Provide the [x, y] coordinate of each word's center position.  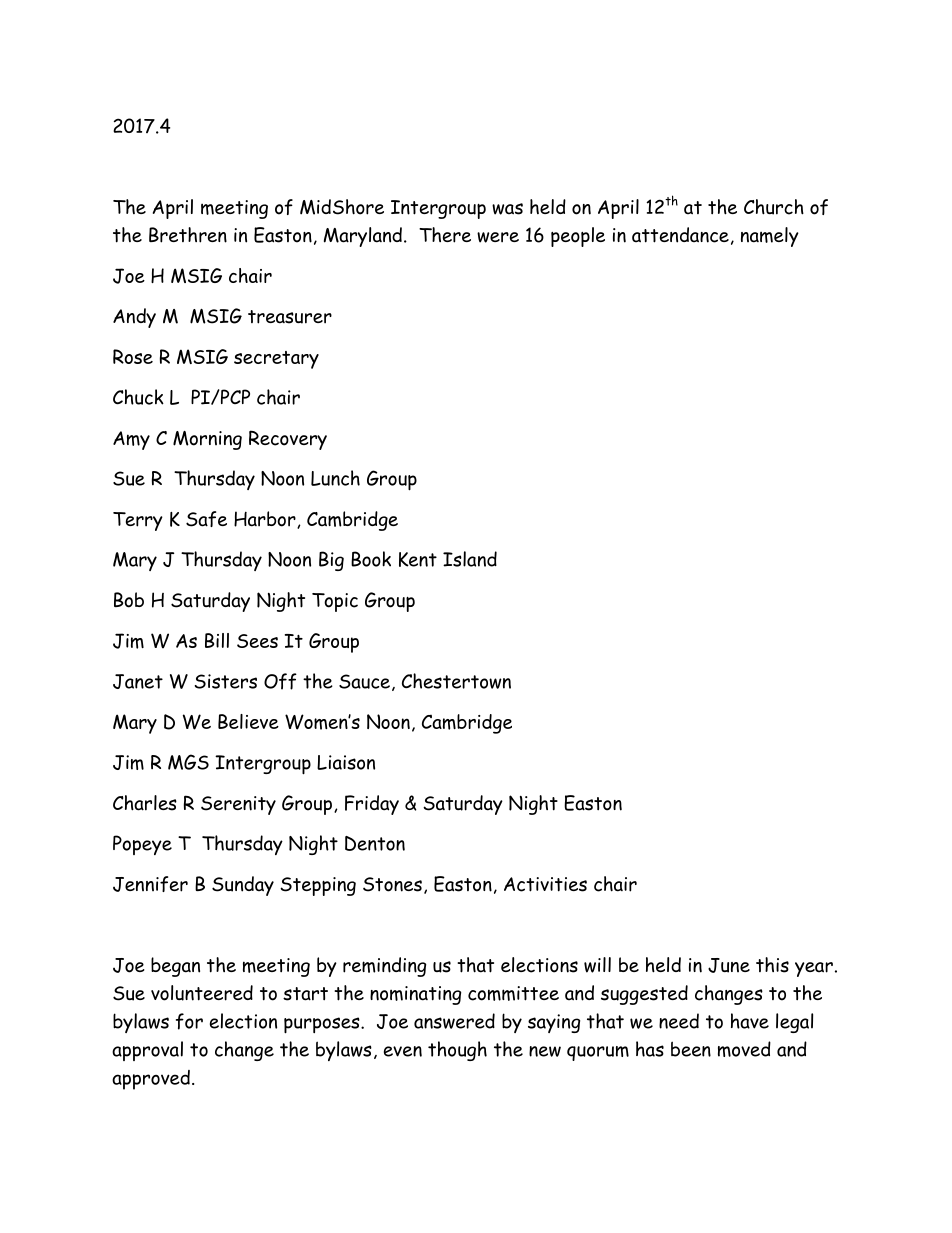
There [445, 235]
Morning [207, 440]
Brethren [188, 235]
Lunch [335, 478]
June [729, 965]
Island [470, 559]
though [457, 1051]
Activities [545, 884]
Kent [418, 559]
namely [770, 237]
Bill [217, 640]
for [189, 1021]
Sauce [364, 681]
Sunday [243, 886]
